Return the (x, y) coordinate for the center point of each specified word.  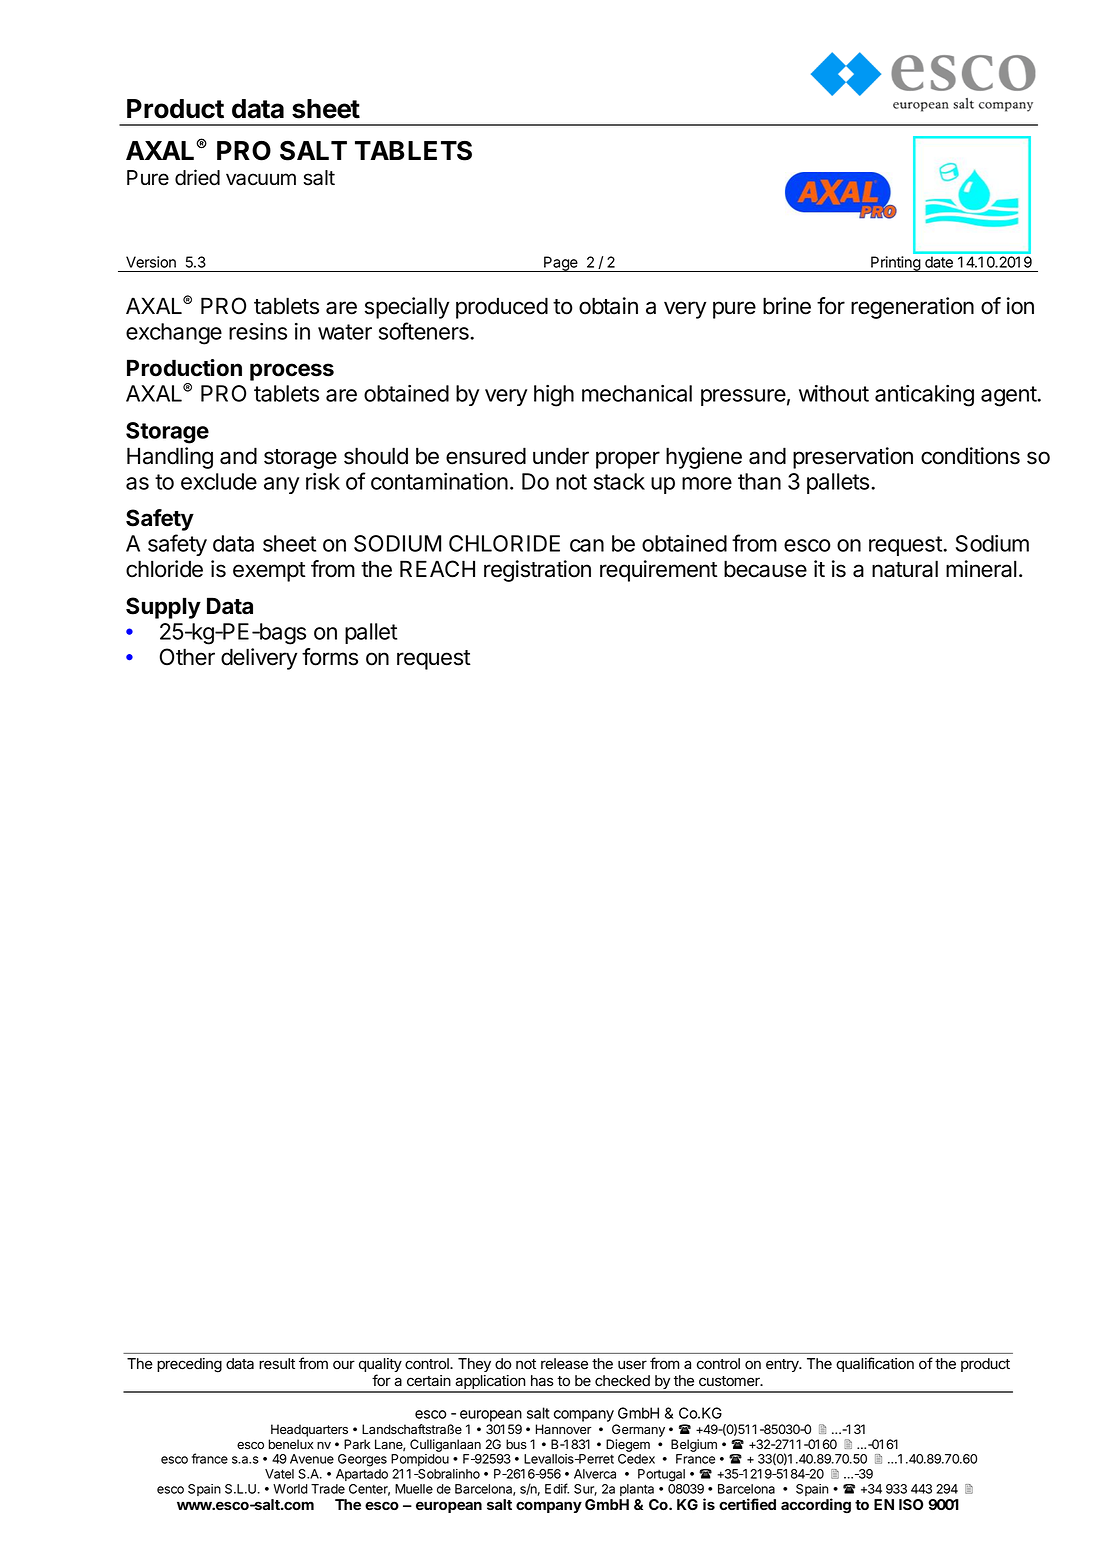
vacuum (261, 179)
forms (330, 657)
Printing (895, 264)
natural (905, 569)
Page (561, 264)
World (290, 1489)
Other (187, 657)
